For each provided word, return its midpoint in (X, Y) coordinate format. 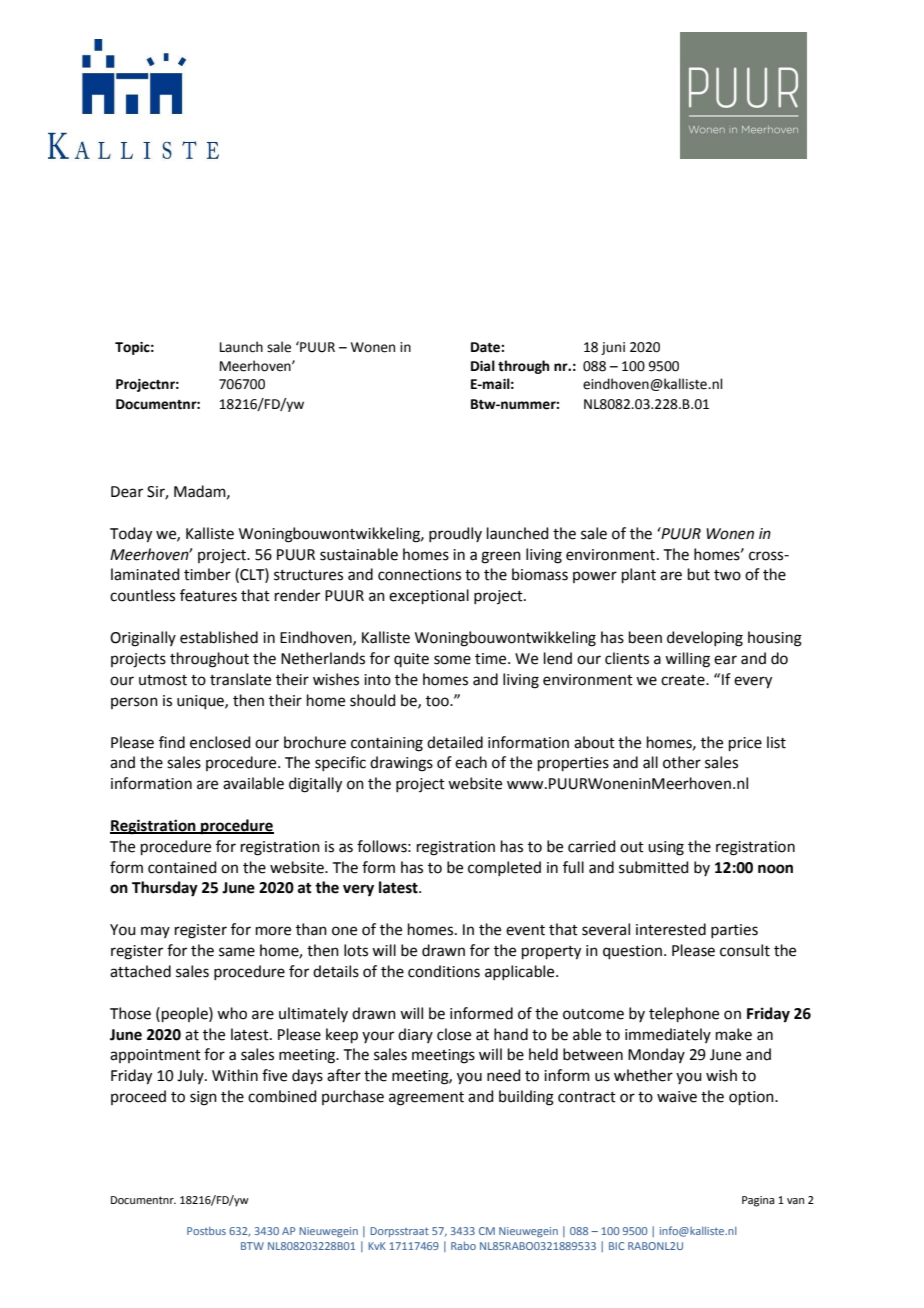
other (682, 762)
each (471, 762)
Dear (127, 492)
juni (613, 348)
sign (203, 1098)
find (172, 742)
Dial (483, 366)
